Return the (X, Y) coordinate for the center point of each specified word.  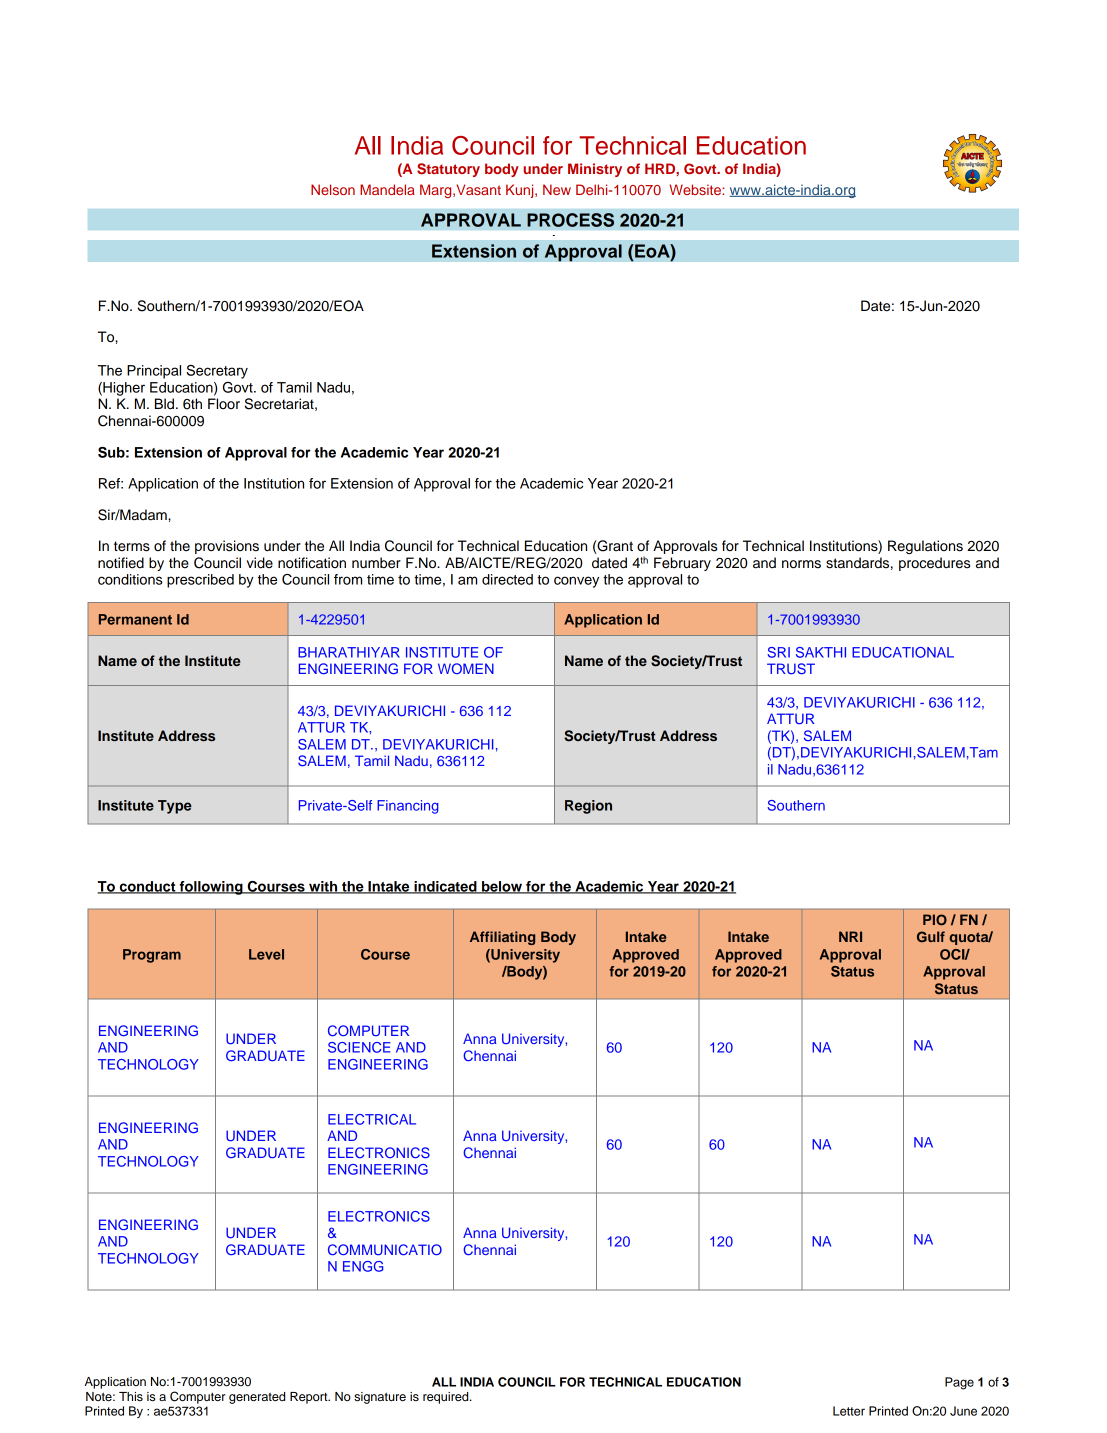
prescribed (200, 581)
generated (257, 1398)
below (502, 887)
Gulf (931, 936)
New (557, 189)
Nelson (333, 189)
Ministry (595, 170)
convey (576, 582)
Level (266, 954)
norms (801, 564)
